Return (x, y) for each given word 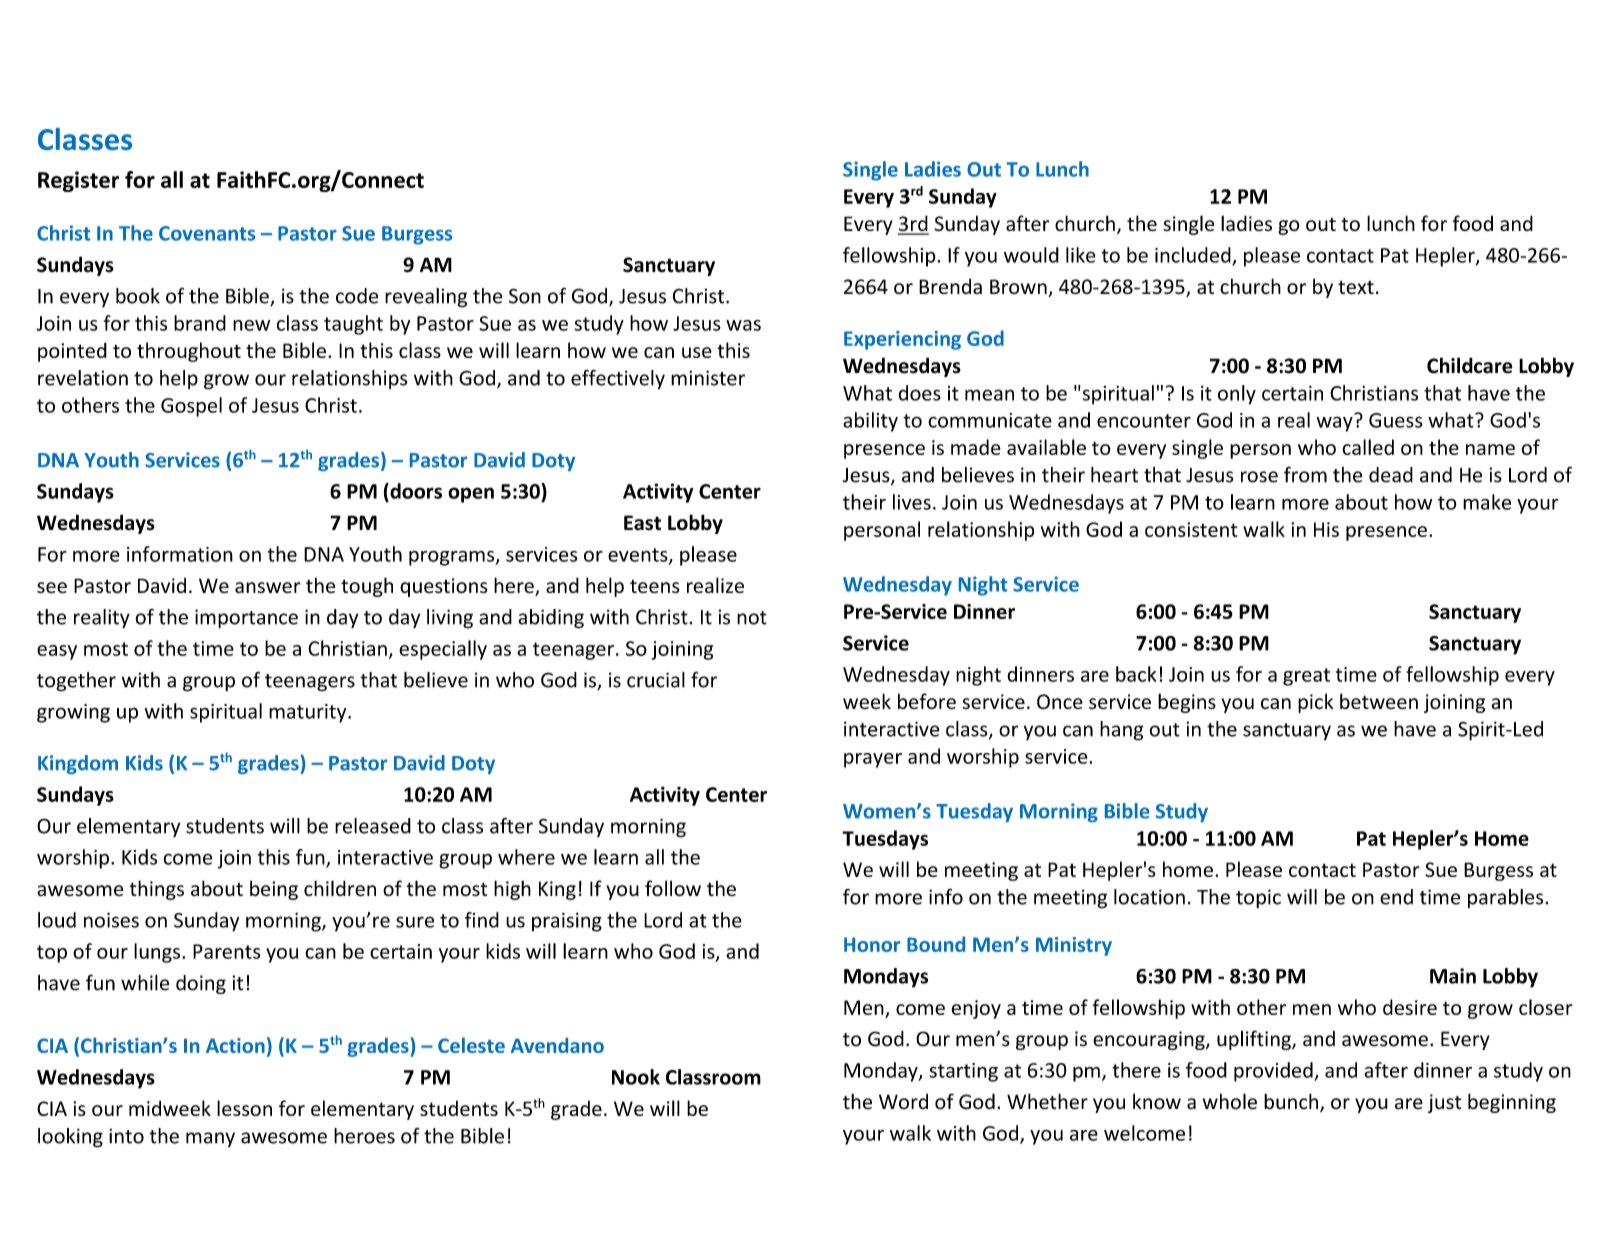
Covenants (207, 233)
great (1306, 677)
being (274, 890)
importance (246, 619)
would (1031, 255)
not (752, 618)
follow (673, 888)
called (1368, 447)
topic (1258, 898)
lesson (244, 1108)
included (1194, 256)
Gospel (191, 407)
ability (870, 422)
